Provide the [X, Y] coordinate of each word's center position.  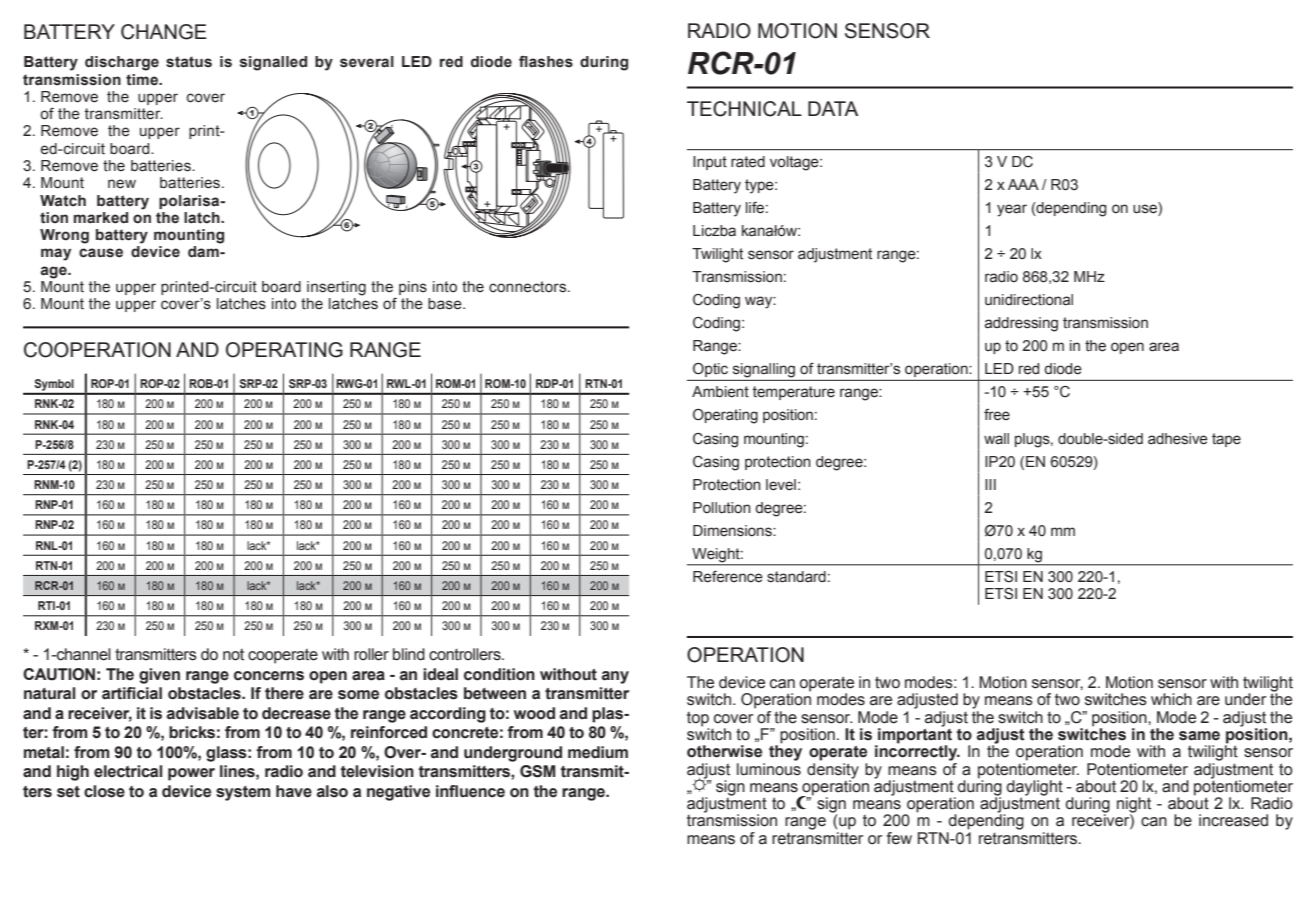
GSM [537, 771]
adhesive [1177, 439]
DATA [833, 108]
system [243, 793]
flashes [546, 62]
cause [101, 253]
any [615, 677]
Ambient [720, 392]
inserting [336, 288]
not [233, 655]
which [1171, 699]
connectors [529, 287]
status [189, 62]
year [1012, 210]
